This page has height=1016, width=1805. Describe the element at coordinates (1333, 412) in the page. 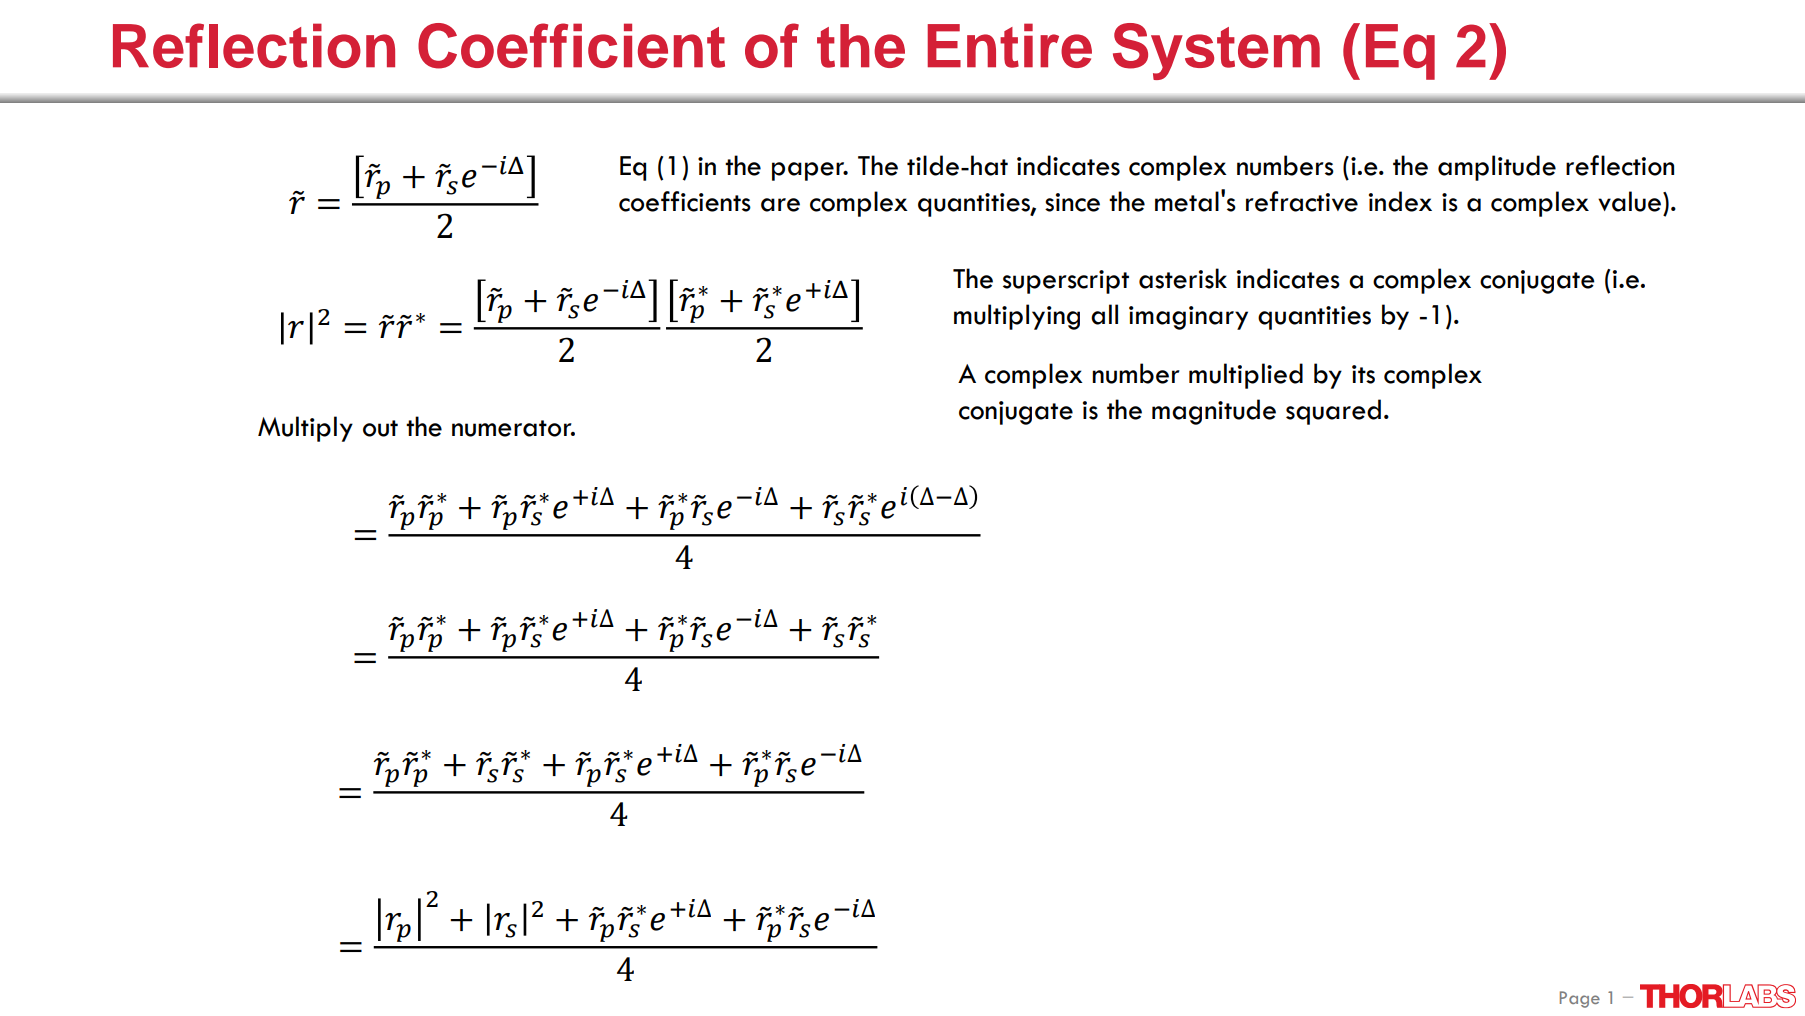

I see `squared` at that location.
